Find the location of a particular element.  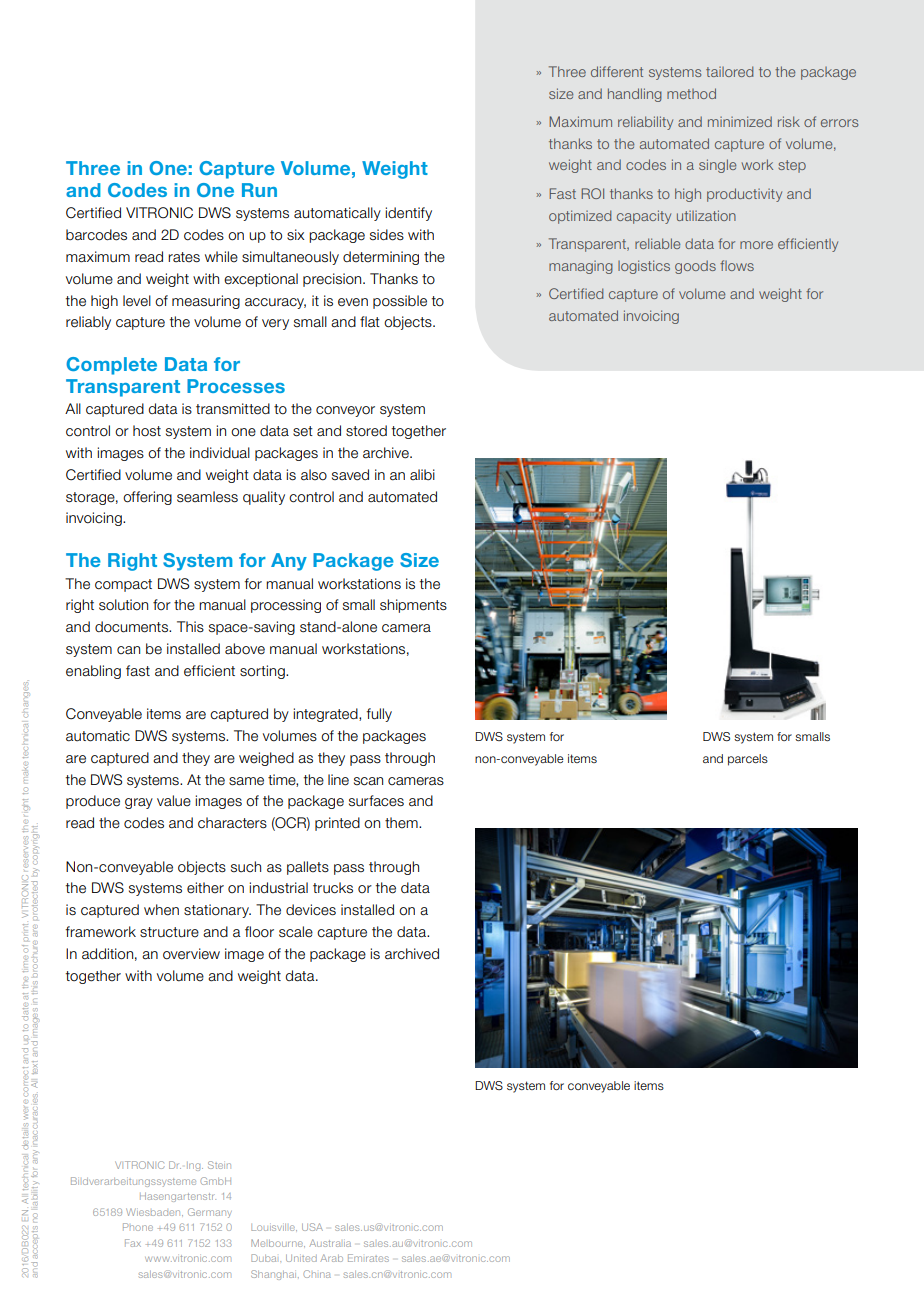

identify is located at coordinates (408, 214).
